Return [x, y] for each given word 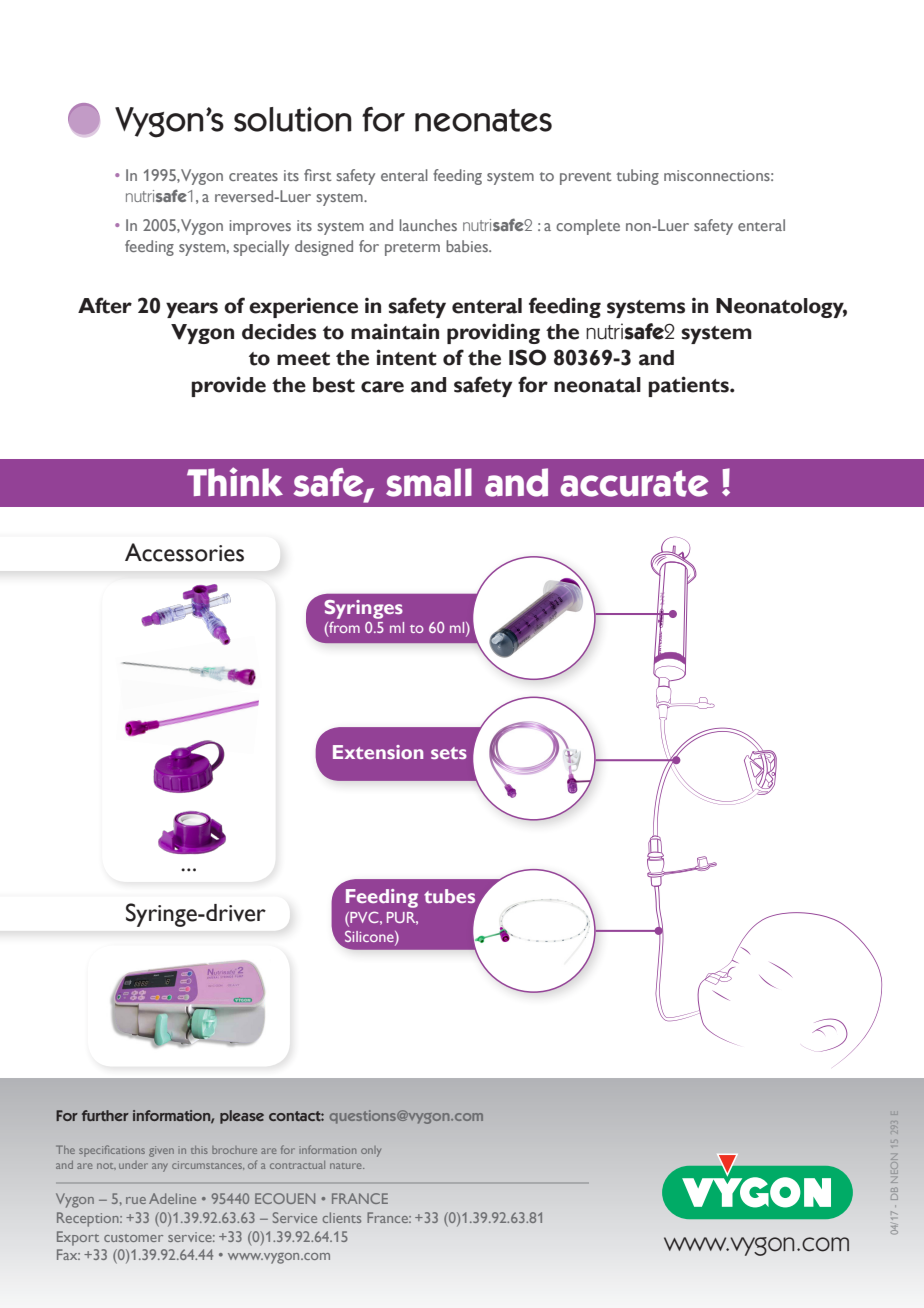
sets [449, 753]
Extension [378, 752]
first [318, 175]
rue [136, 1200]
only [371, 1151]
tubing [637, 177]
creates [253, 176]
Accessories [184, 552]
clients [342, 1217]
